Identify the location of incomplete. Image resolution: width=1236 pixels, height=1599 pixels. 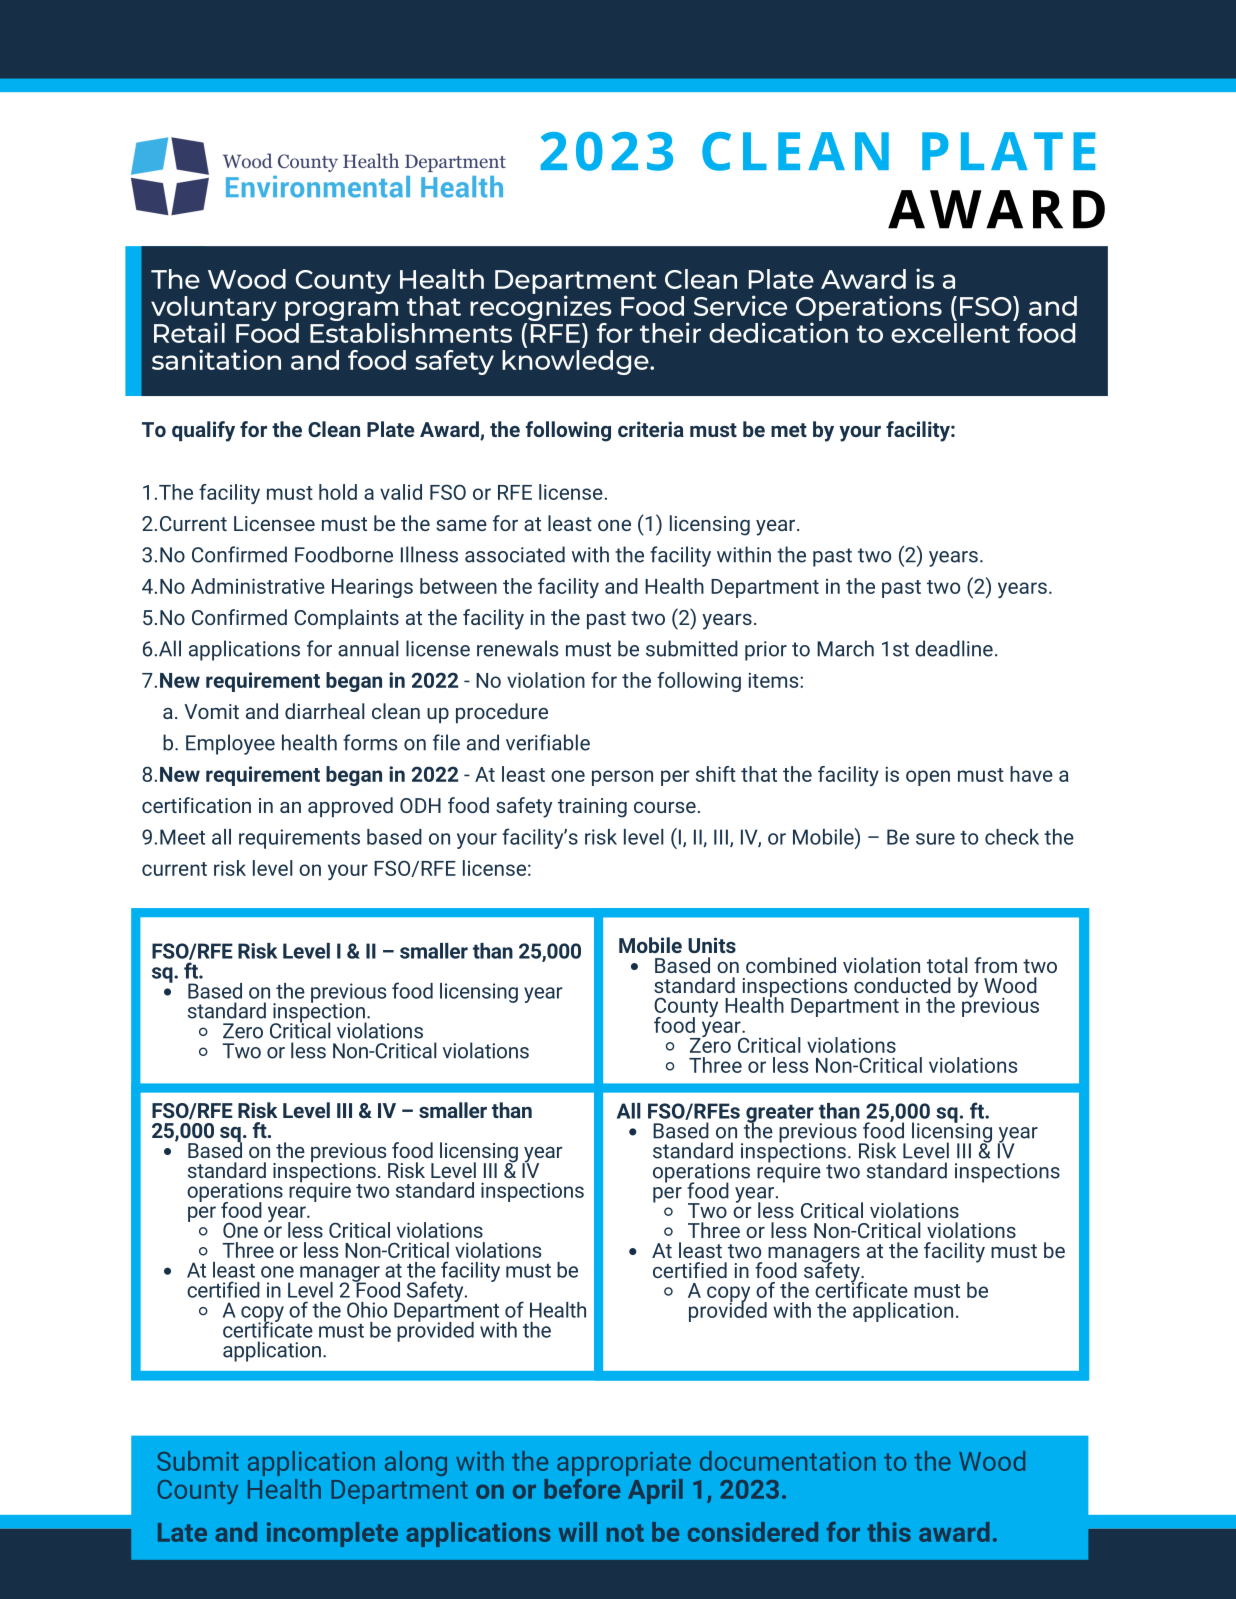
(332, 1534).
